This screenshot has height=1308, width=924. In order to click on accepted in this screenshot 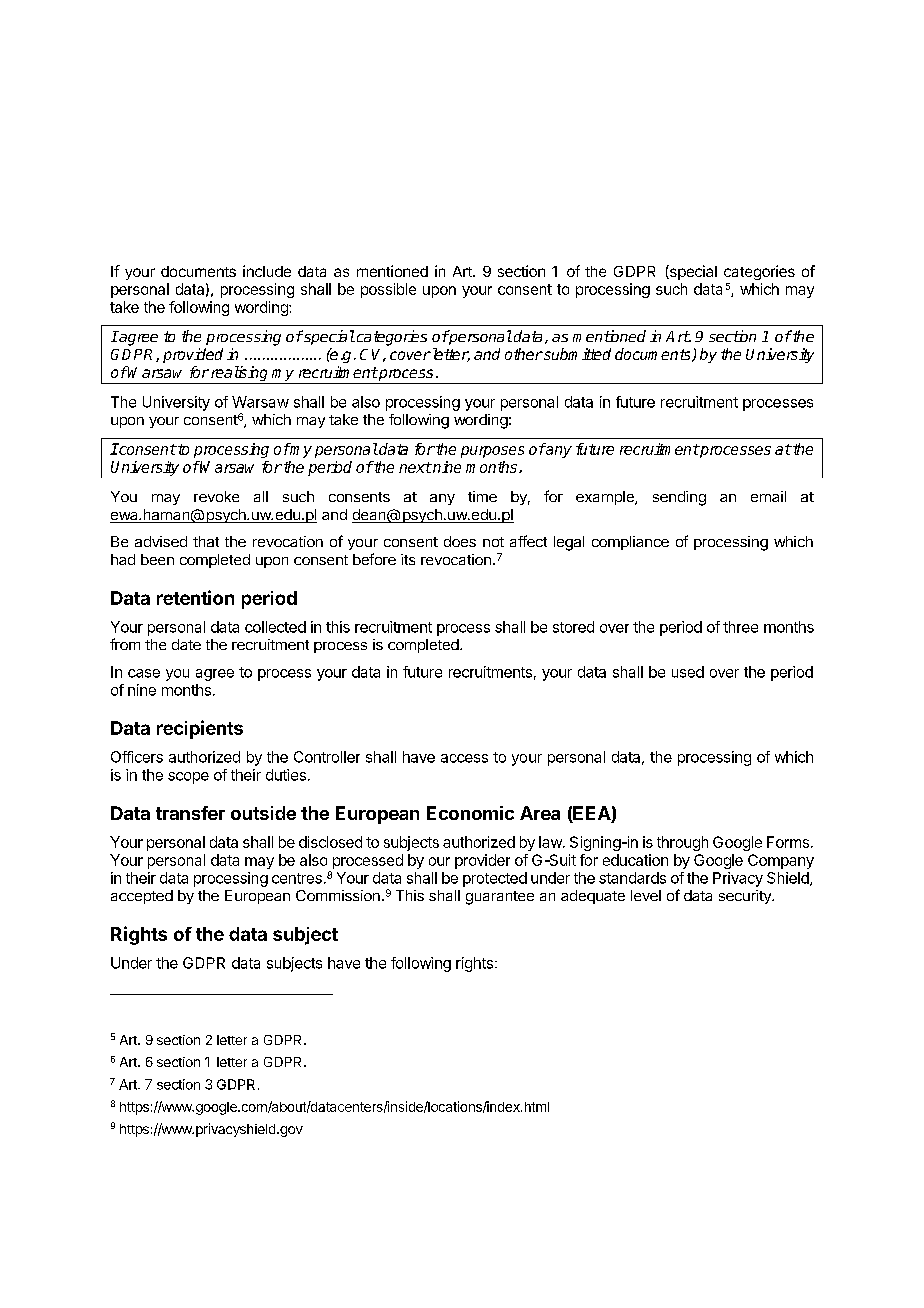, I will do `click(142, 897)`.
